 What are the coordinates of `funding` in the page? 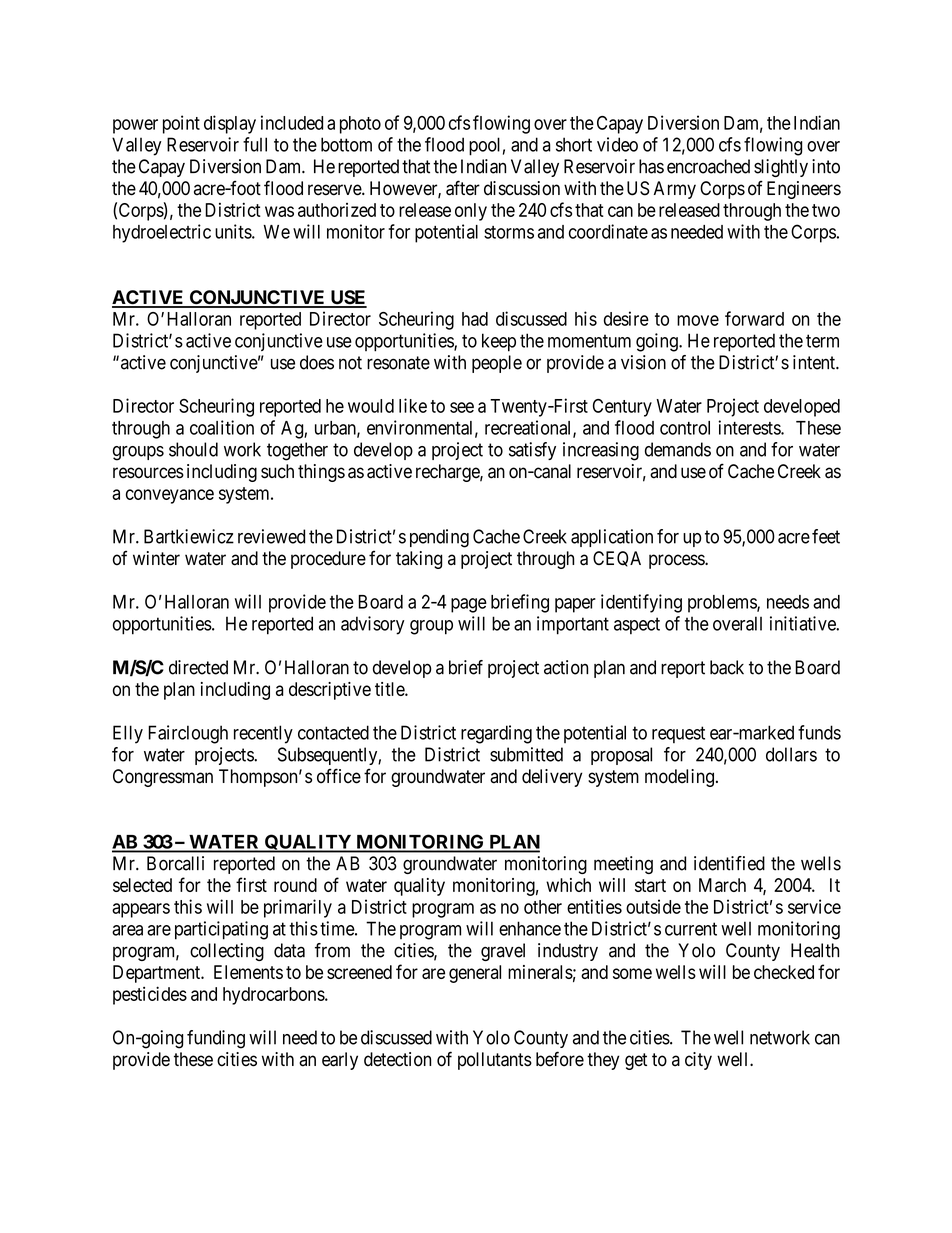 It's located at (216, 1039).
